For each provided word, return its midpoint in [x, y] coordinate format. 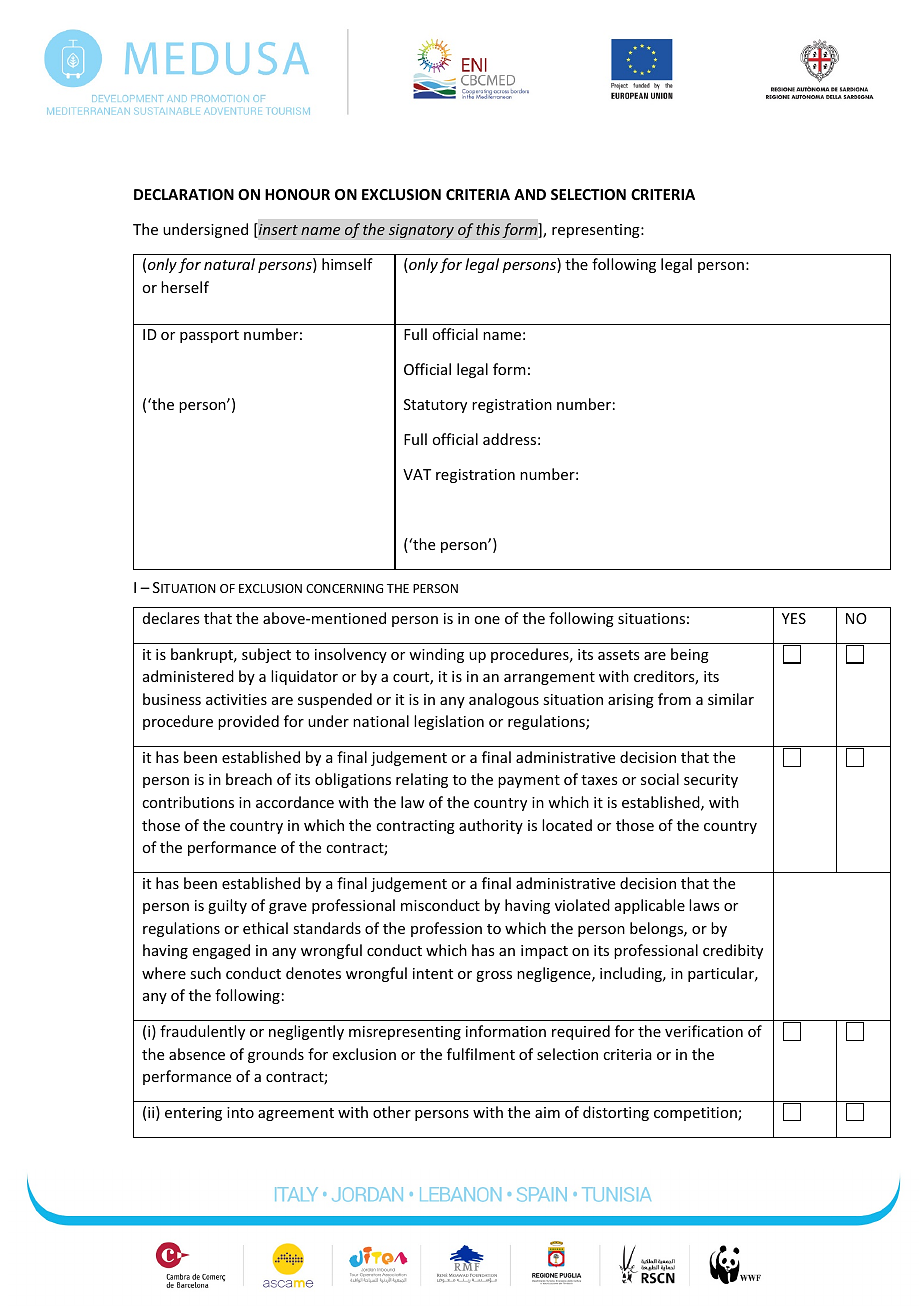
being [690, 655]
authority [491, 826]
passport [209, 336]
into [240, 1112]
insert [277, 230]
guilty [227, 906]
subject [266, 655]
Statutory [435, 406]
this [488, 229]
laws [704, 905]
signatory [421, 231]
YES [794, 618]
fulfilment [481, 1054]
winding [436, 655]
